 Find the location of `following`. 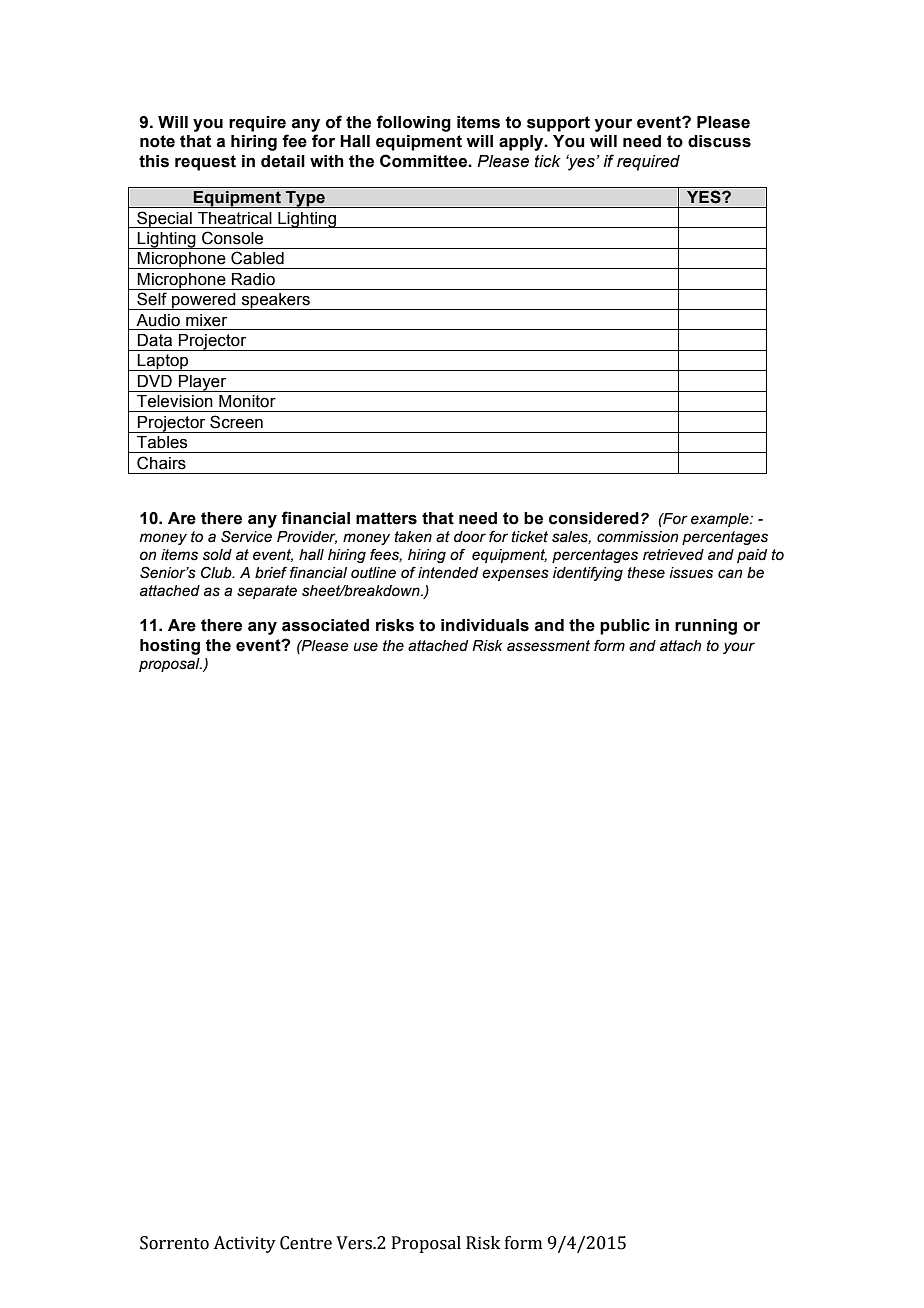

following is located at coordinates (413, 123).
